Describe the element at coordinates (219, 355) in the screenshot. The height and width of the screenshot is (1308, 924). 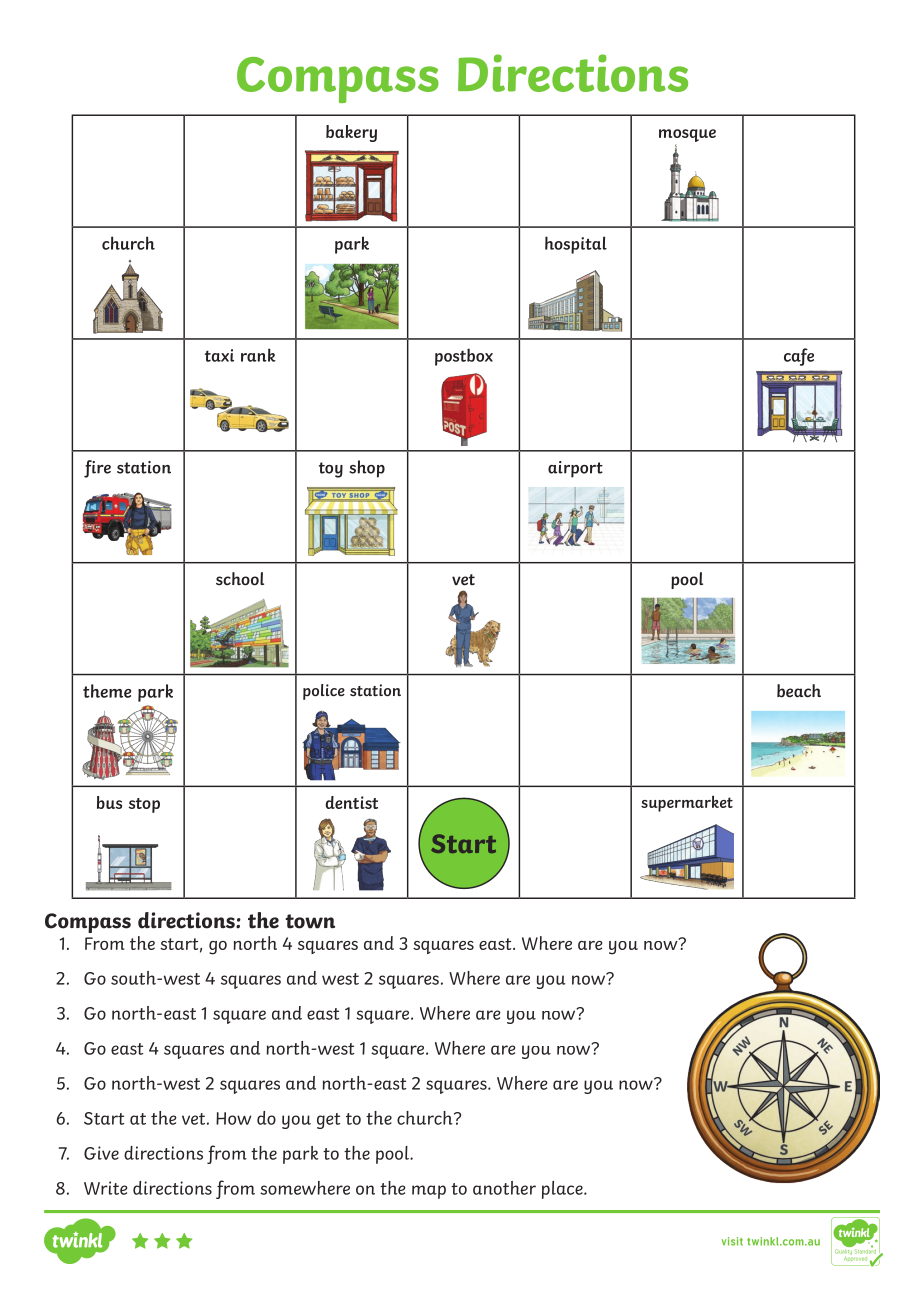
I see `taxi` at that location.
